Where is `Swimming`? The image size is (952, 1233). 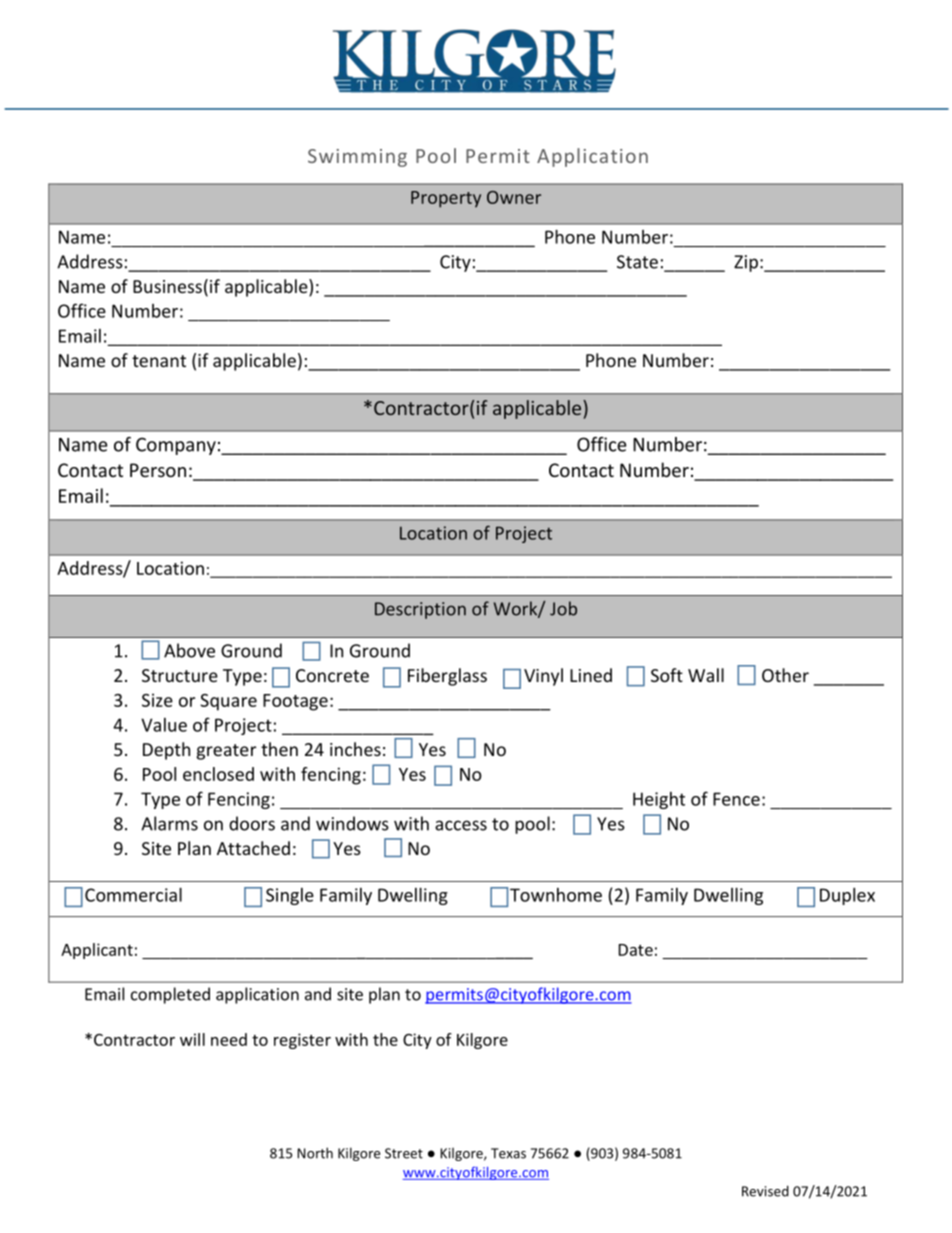 Swimming is located at coordinates (357, 158).
